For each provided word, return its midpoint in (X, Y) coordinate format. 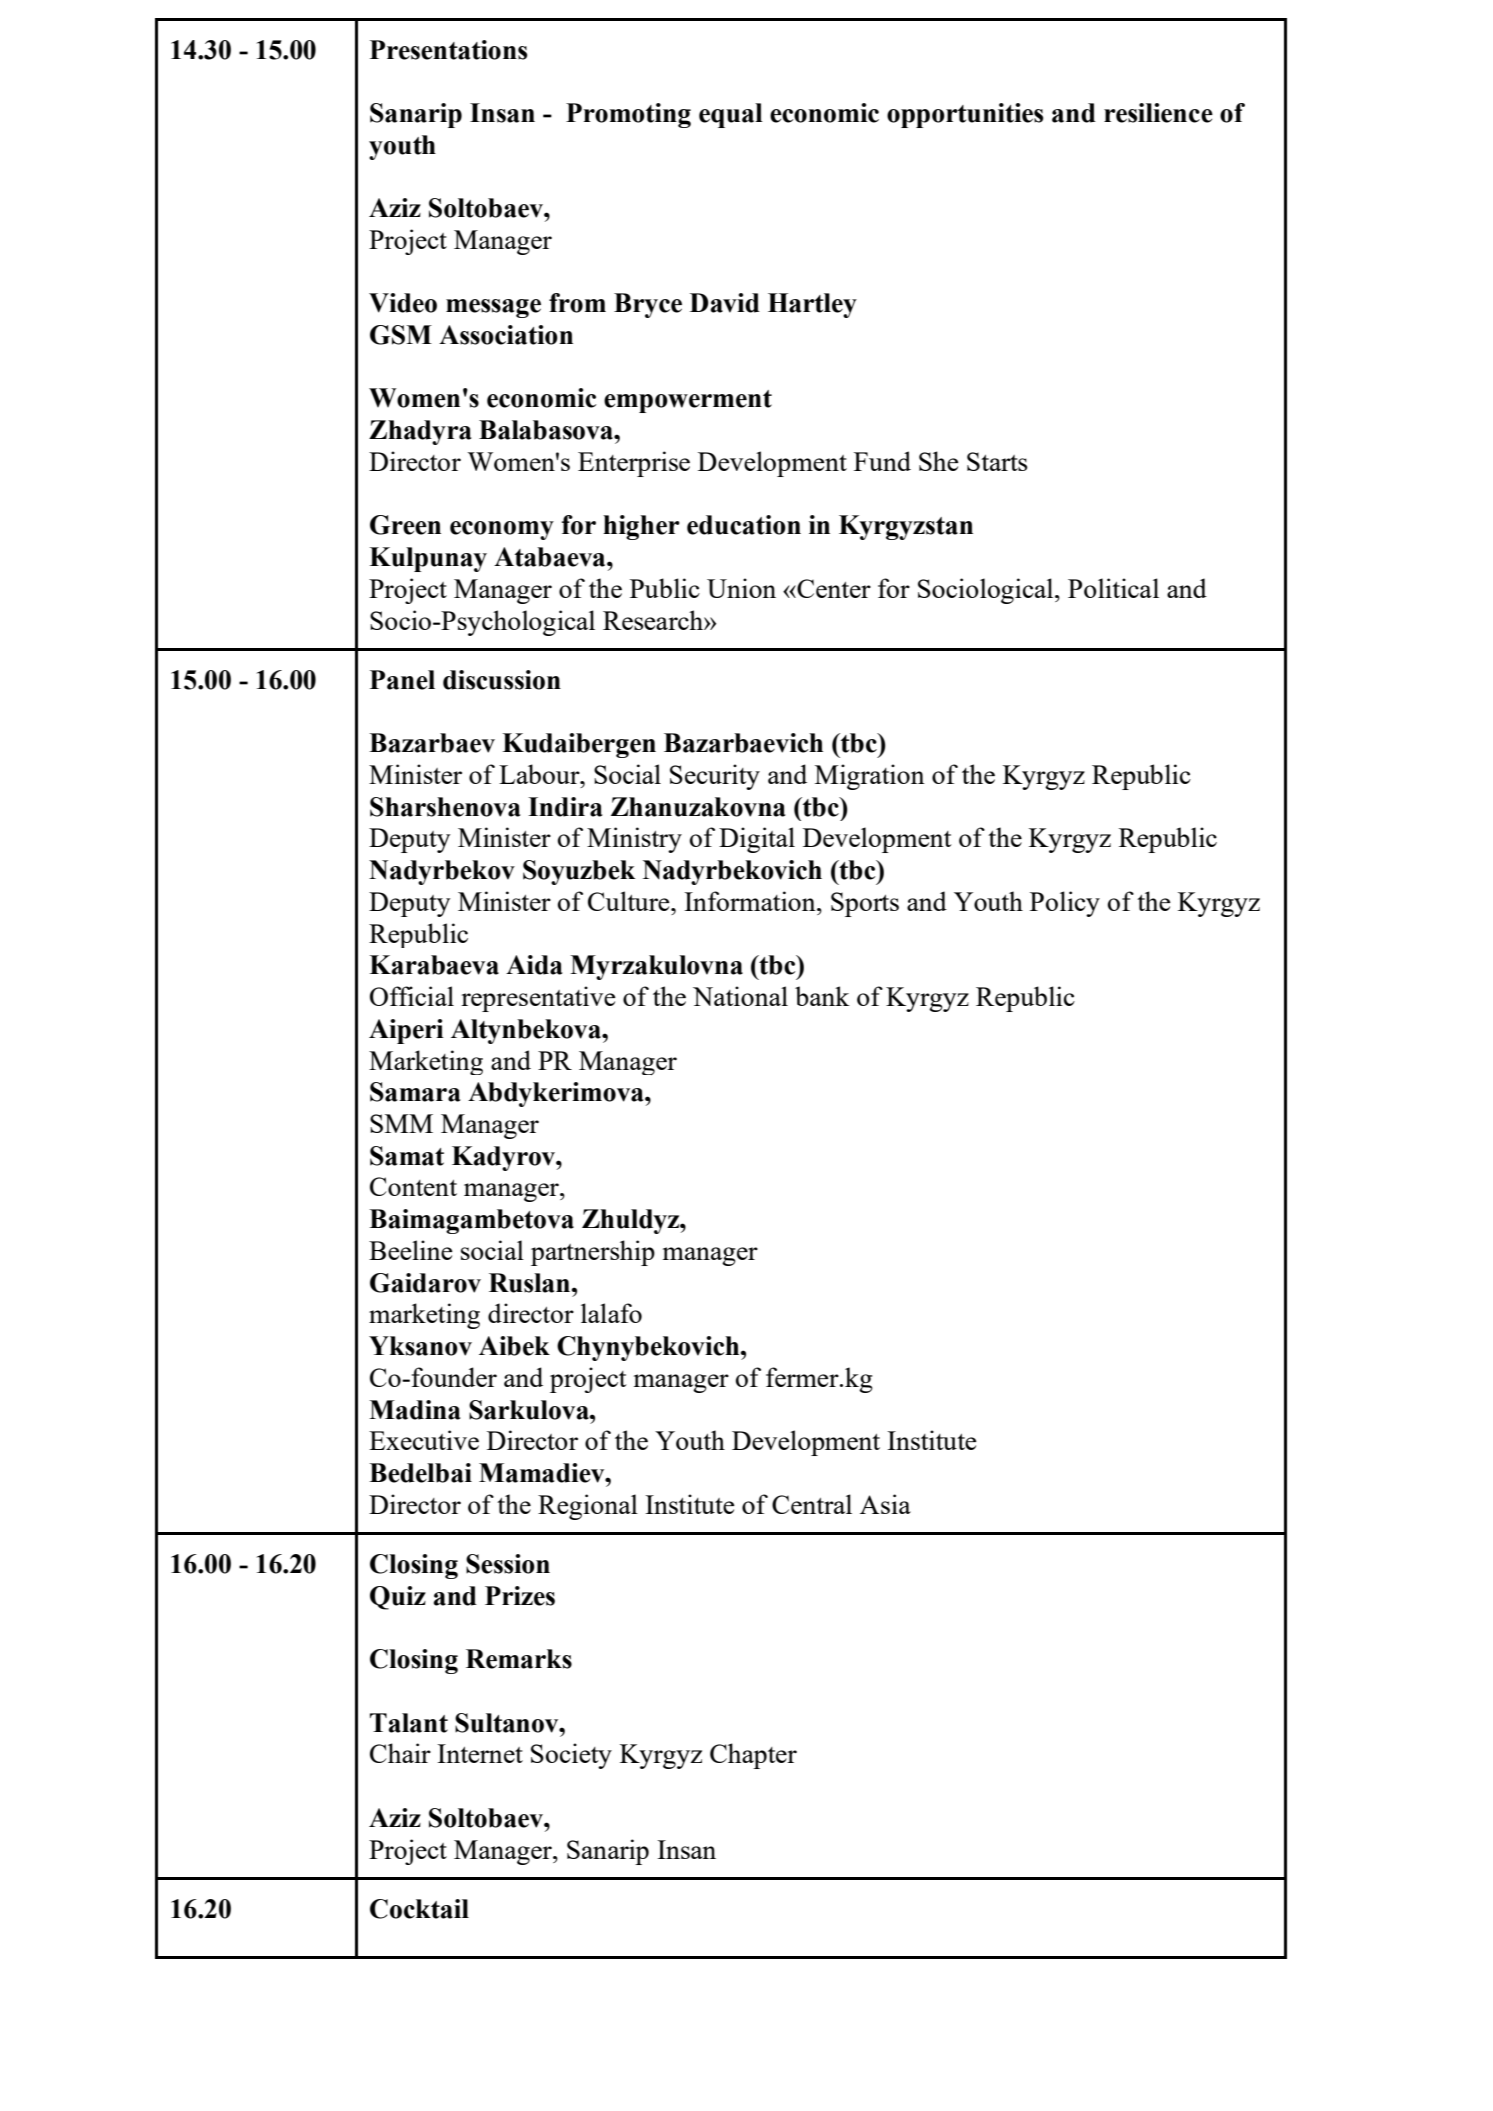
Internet (480, 1753)
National (740, 996)
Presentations (448, 50)
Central (812, 1504)
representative (538, 999)
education (744, 525)
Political (1113, 588)
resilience (1158, 113)
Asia (885, 1504)
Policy (1065, 904)
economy (502, 530)
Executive (424, 1440)
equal (731, 115)
